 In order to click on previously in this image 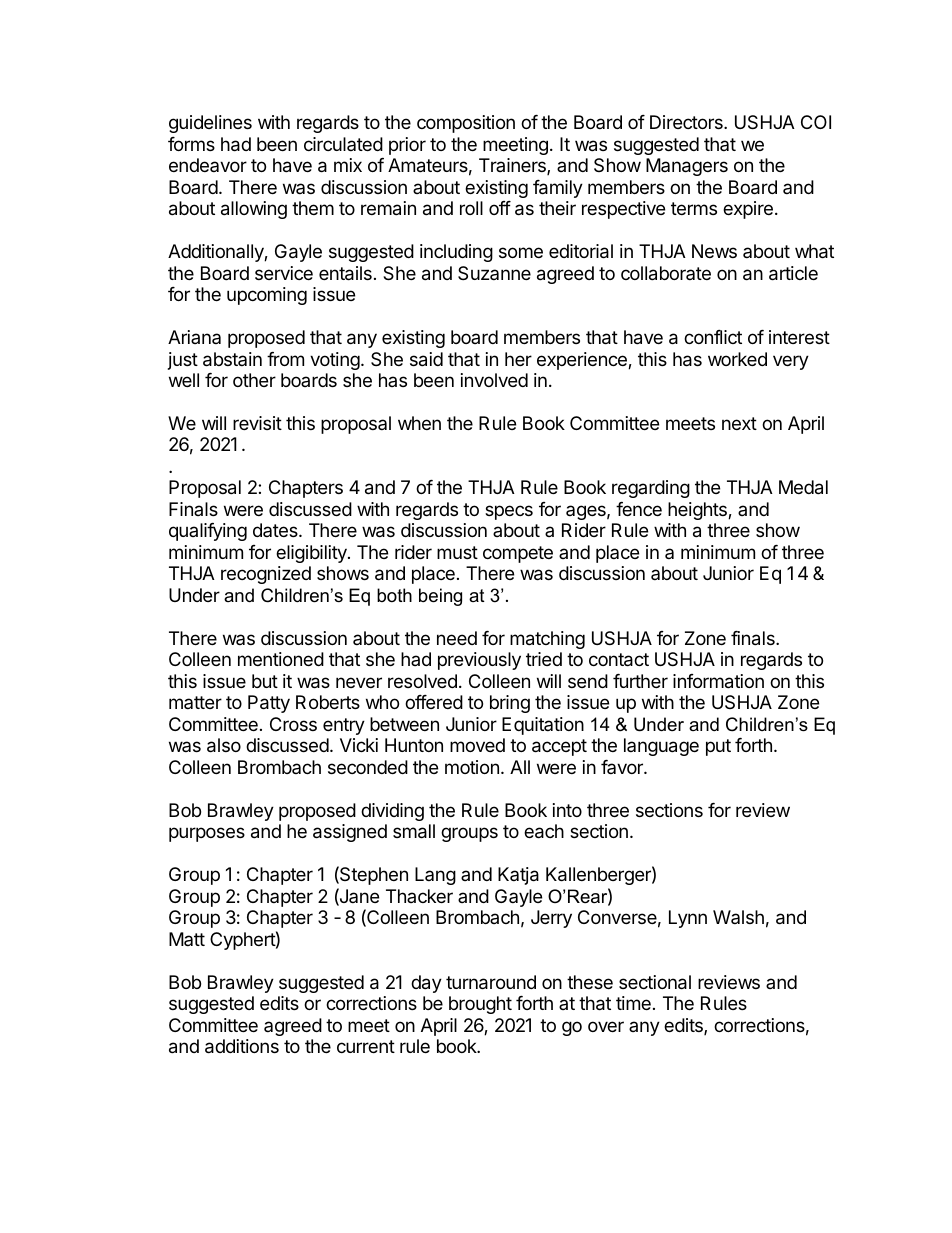, I will do `click(479, 661)`.
